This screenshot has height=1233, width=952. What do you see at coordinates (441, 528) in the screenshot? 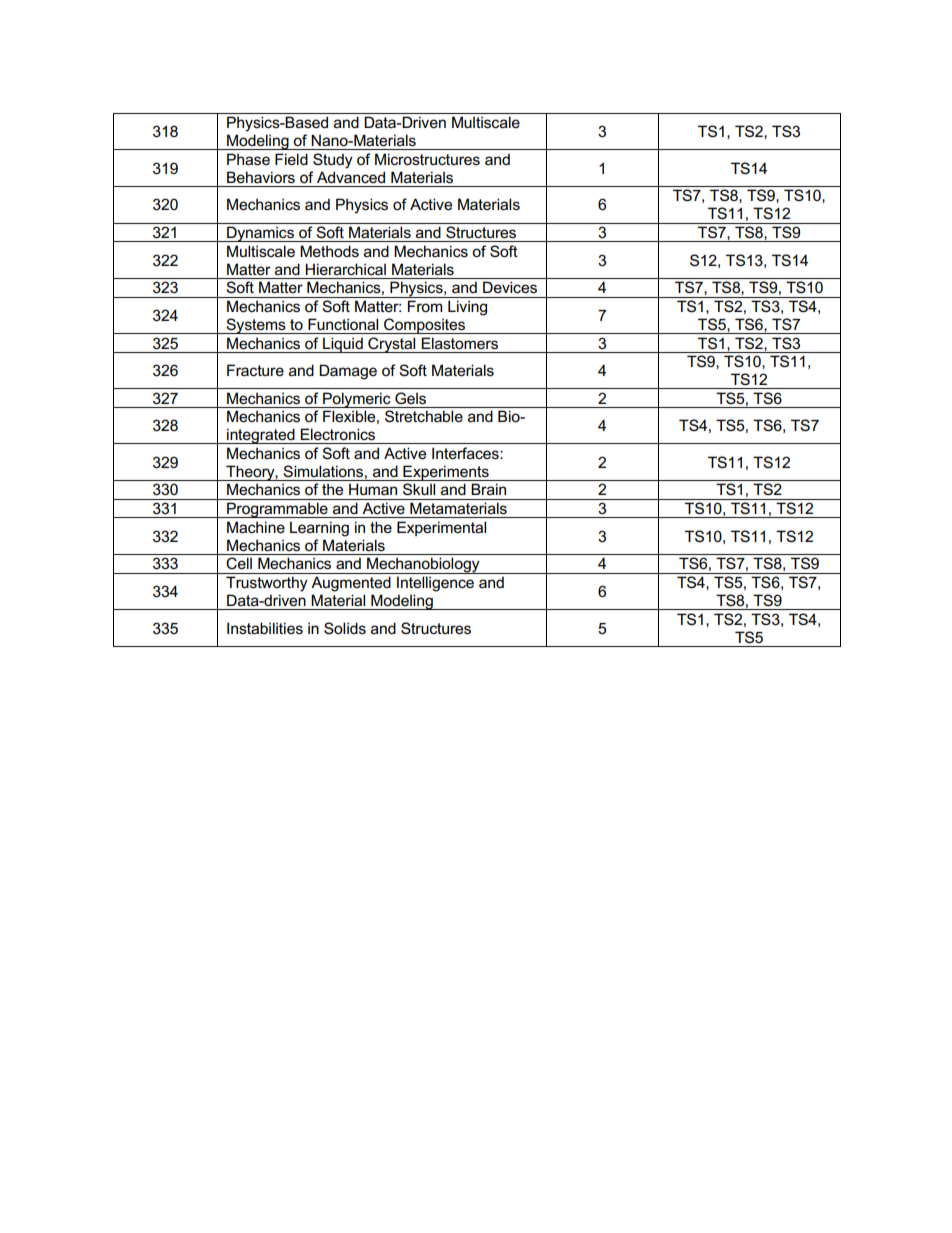
I see `Experimental` at bounding box center [441, 528].
